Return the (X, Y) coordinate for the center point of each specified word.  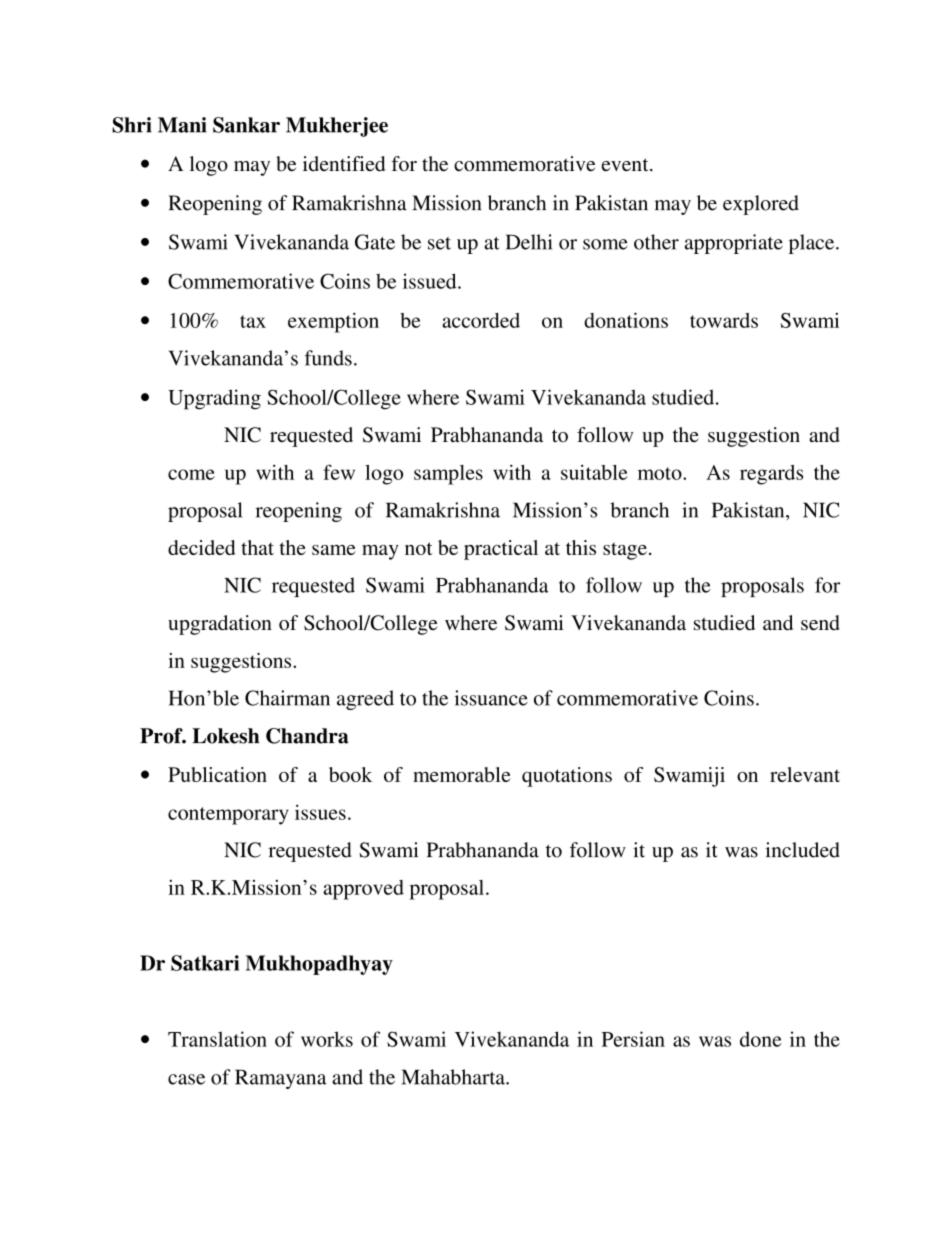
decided (202, 547)
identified (344, 164)
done (761, 1039)
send (820, 622)
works (327, 1039)
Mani (182, 125)
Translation (217, 1039)
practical (501, 550)
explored (761, 205)
